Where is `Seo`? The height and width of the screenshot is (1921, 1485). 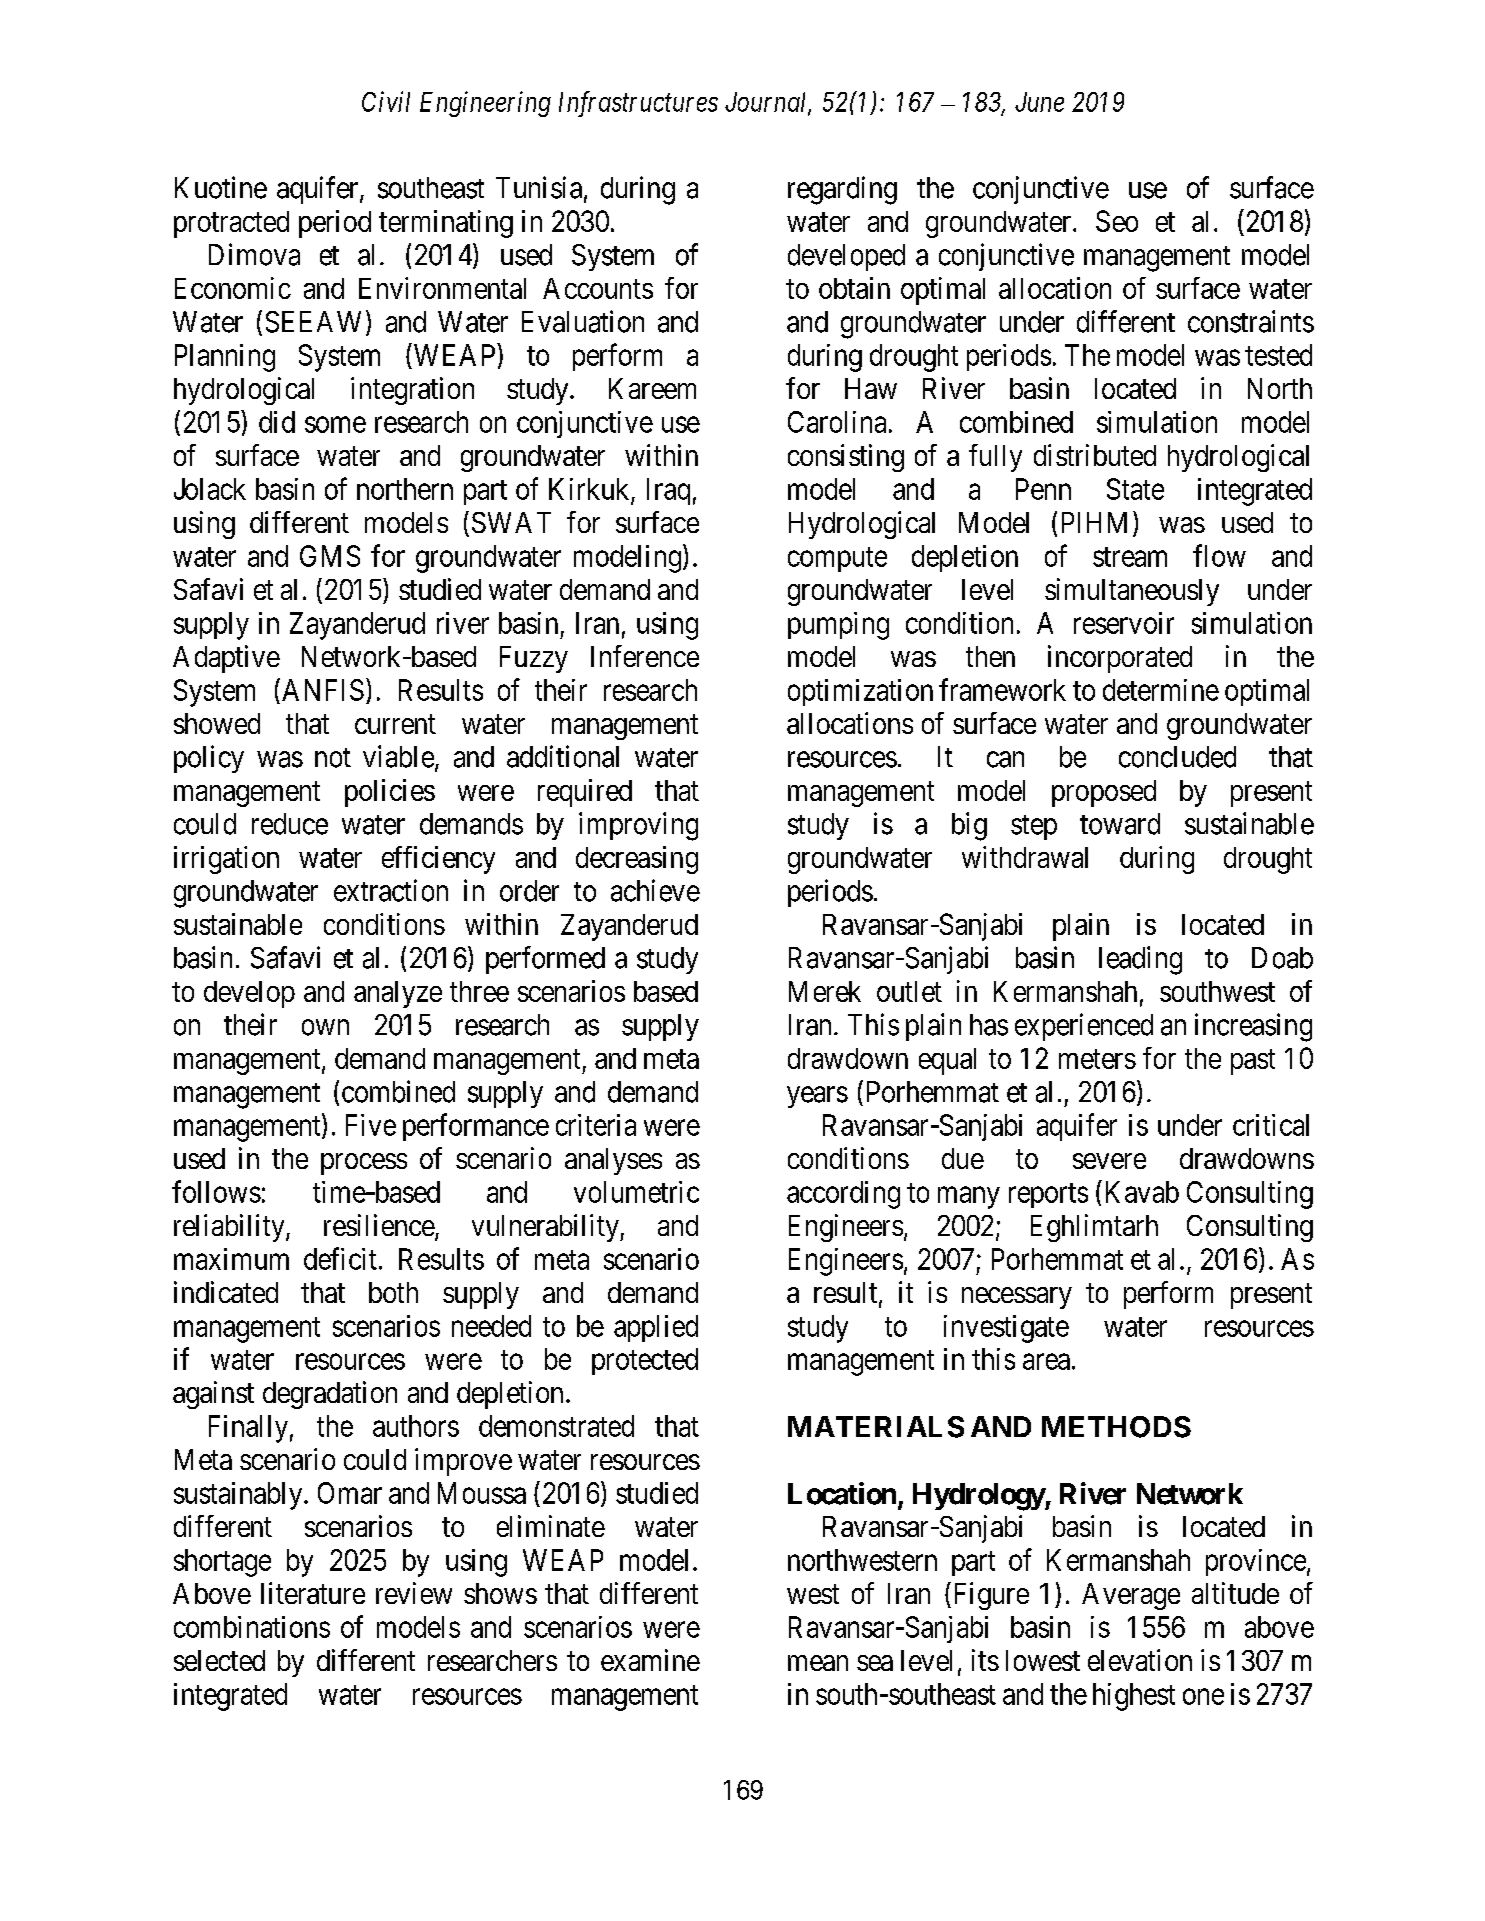 Seo is located at coordinates (1117, 221).
